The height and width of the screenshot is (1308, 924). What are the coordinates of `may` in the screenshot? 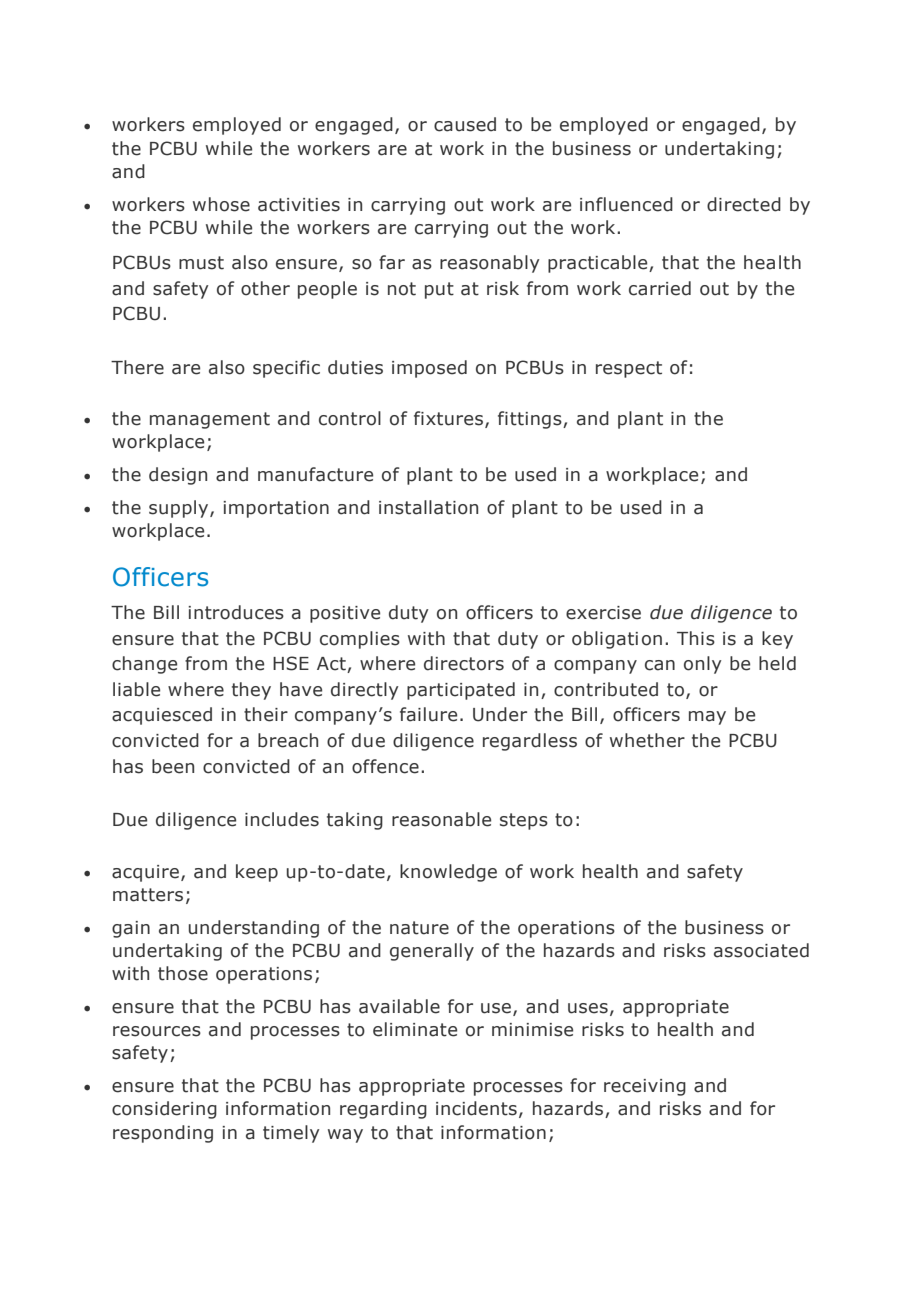 It's located at (707, 718).
